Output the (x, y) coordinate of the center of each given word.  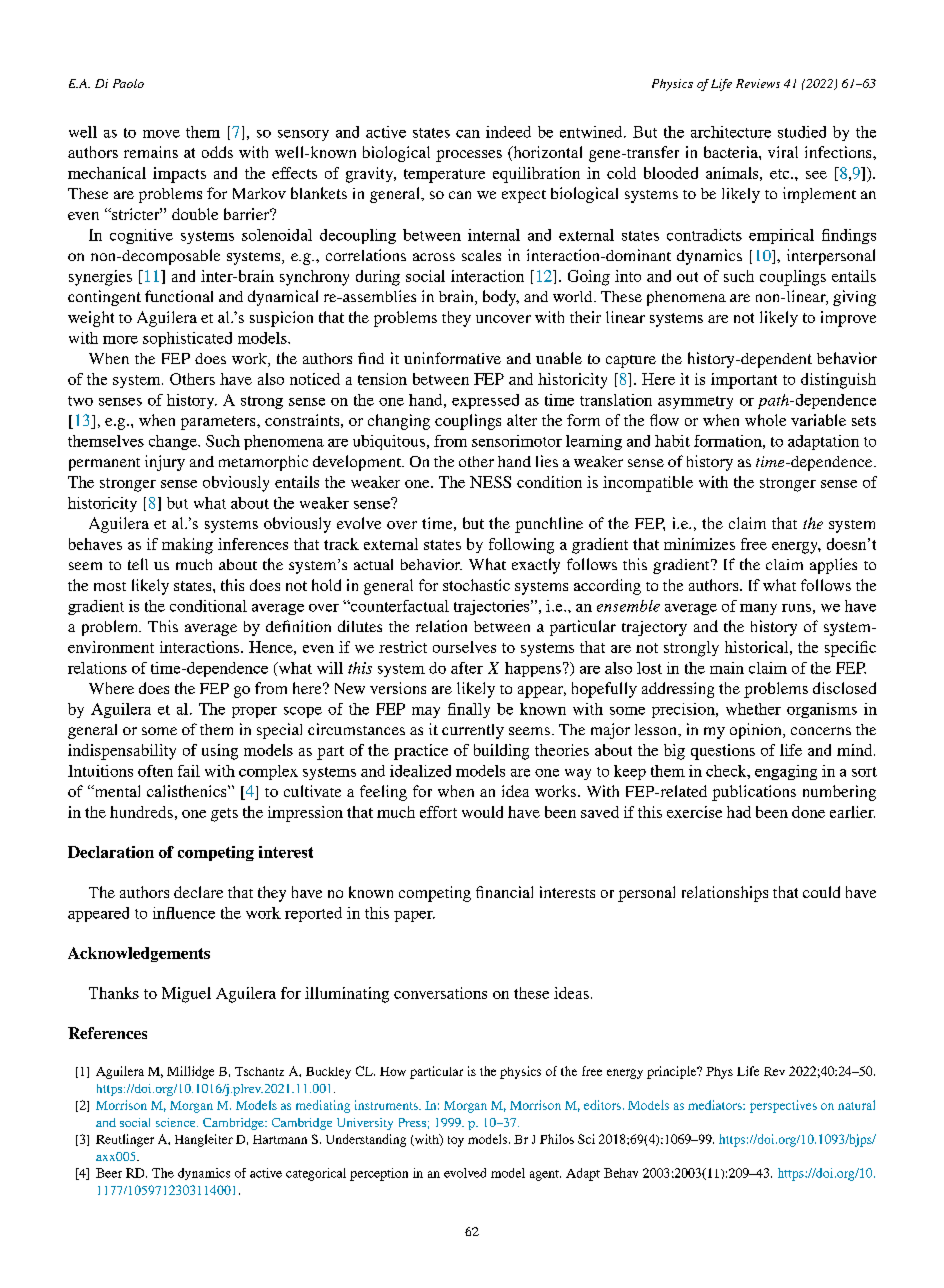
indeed (508, 132)
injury (165, 463)
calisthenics (188, 791)
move (161, 134)
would (482, 812)
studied (802, 132)
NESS (490, 482)
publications (754, 793)
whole (765, 420)
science (177, 1122)
